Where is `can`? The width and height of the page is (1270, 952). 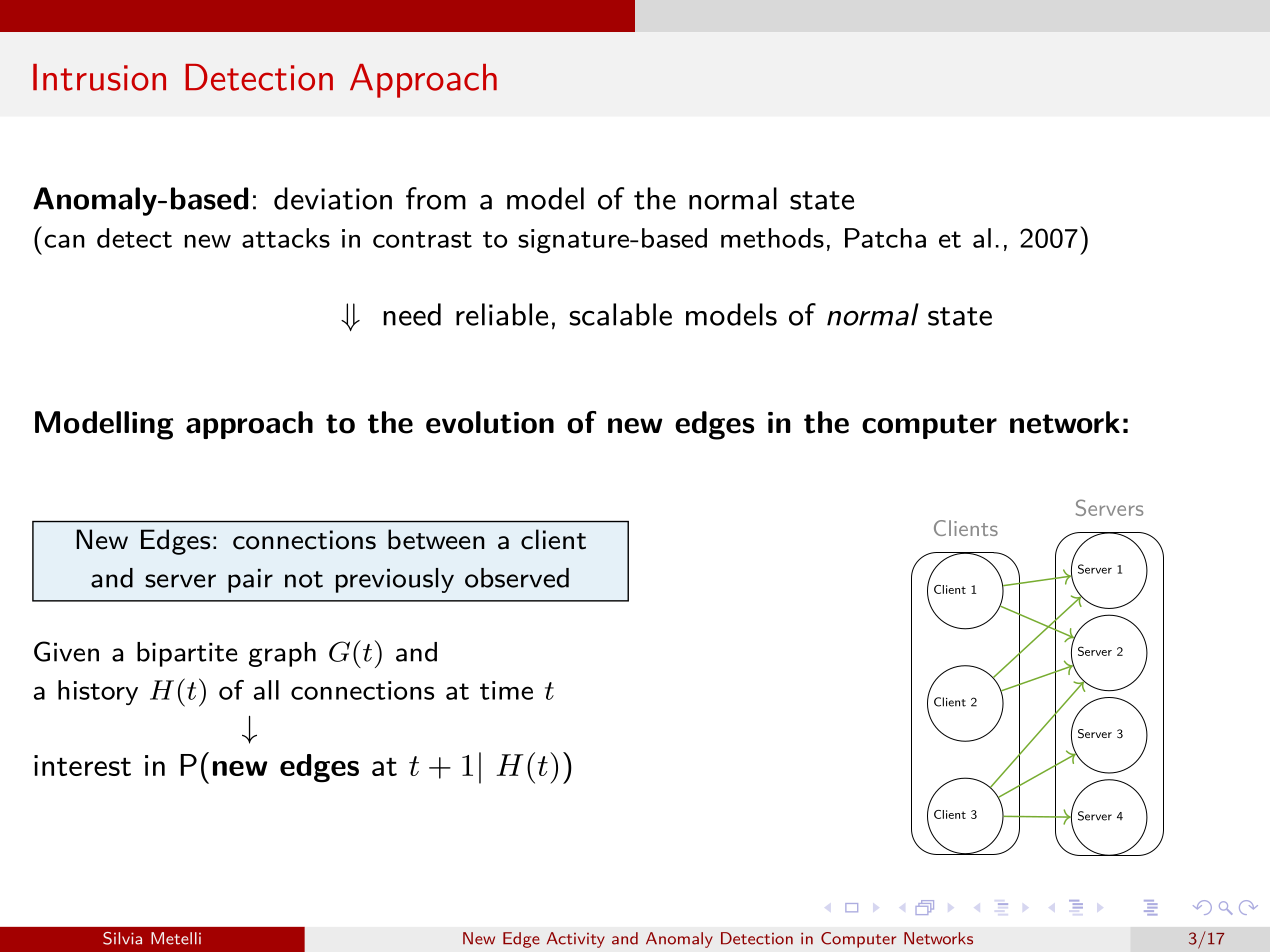 can is located at coordinates (64, 241).
